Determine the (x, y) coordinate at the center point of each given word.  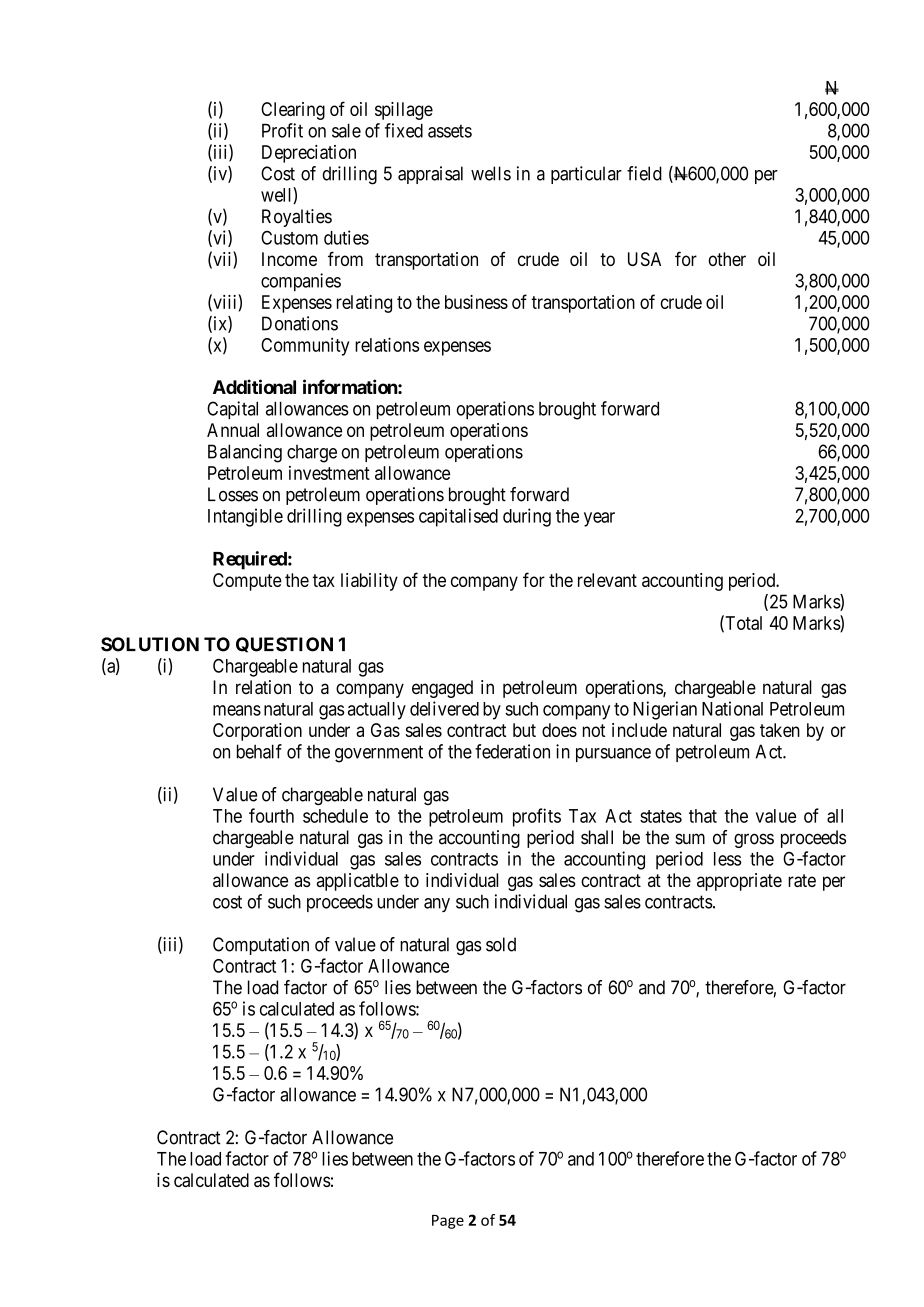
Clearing (293, 111)
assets (450, 131)
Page (448, 1222)
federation (512, 751)
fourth (271, 815)
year (599, 519)
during (527, 517)
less (728, 859)
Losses (233, 494)
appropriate (739, 882)
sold (501, 944)
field (644, 173)
